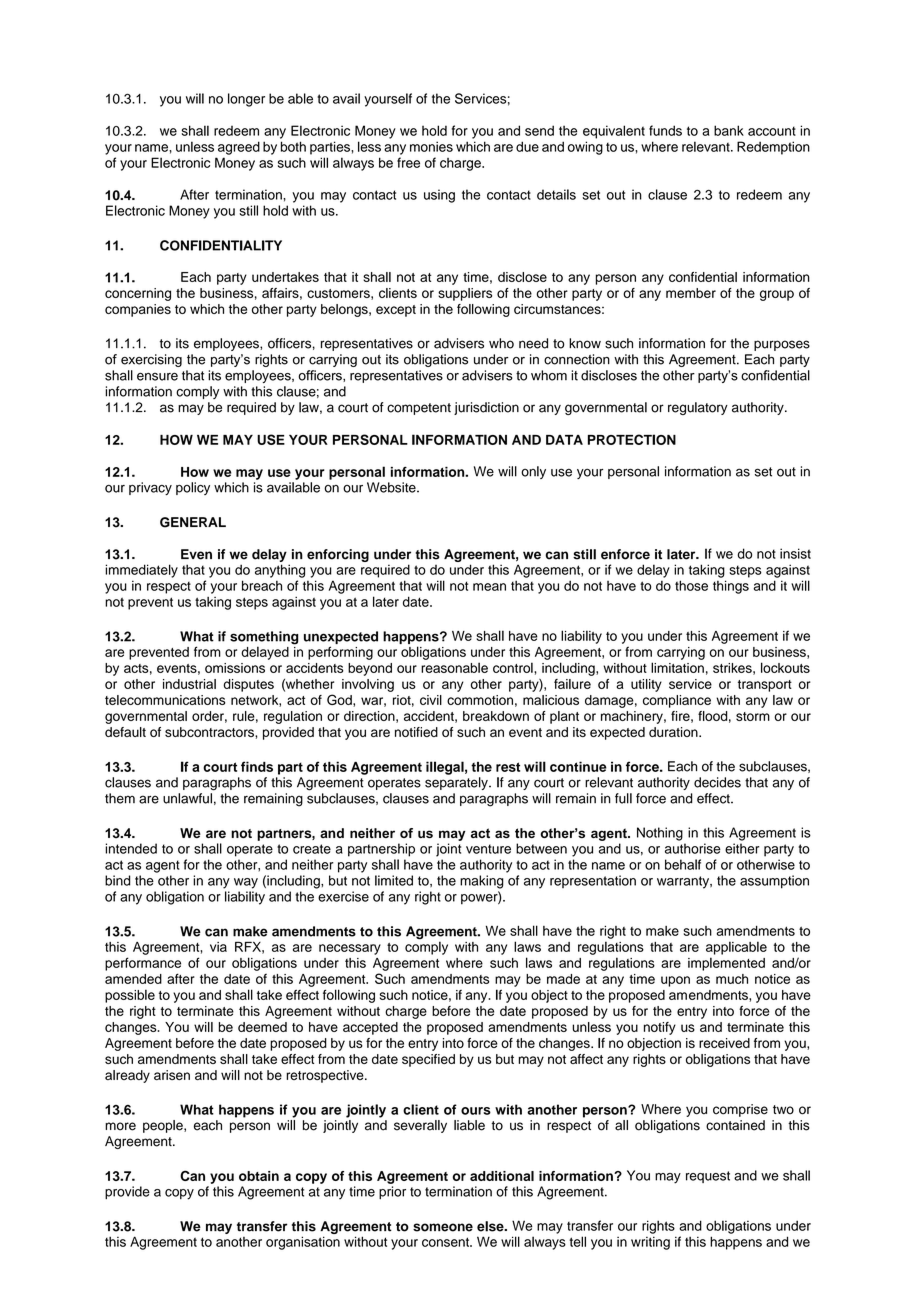  I want to click on agreed, so click(239, 148).
